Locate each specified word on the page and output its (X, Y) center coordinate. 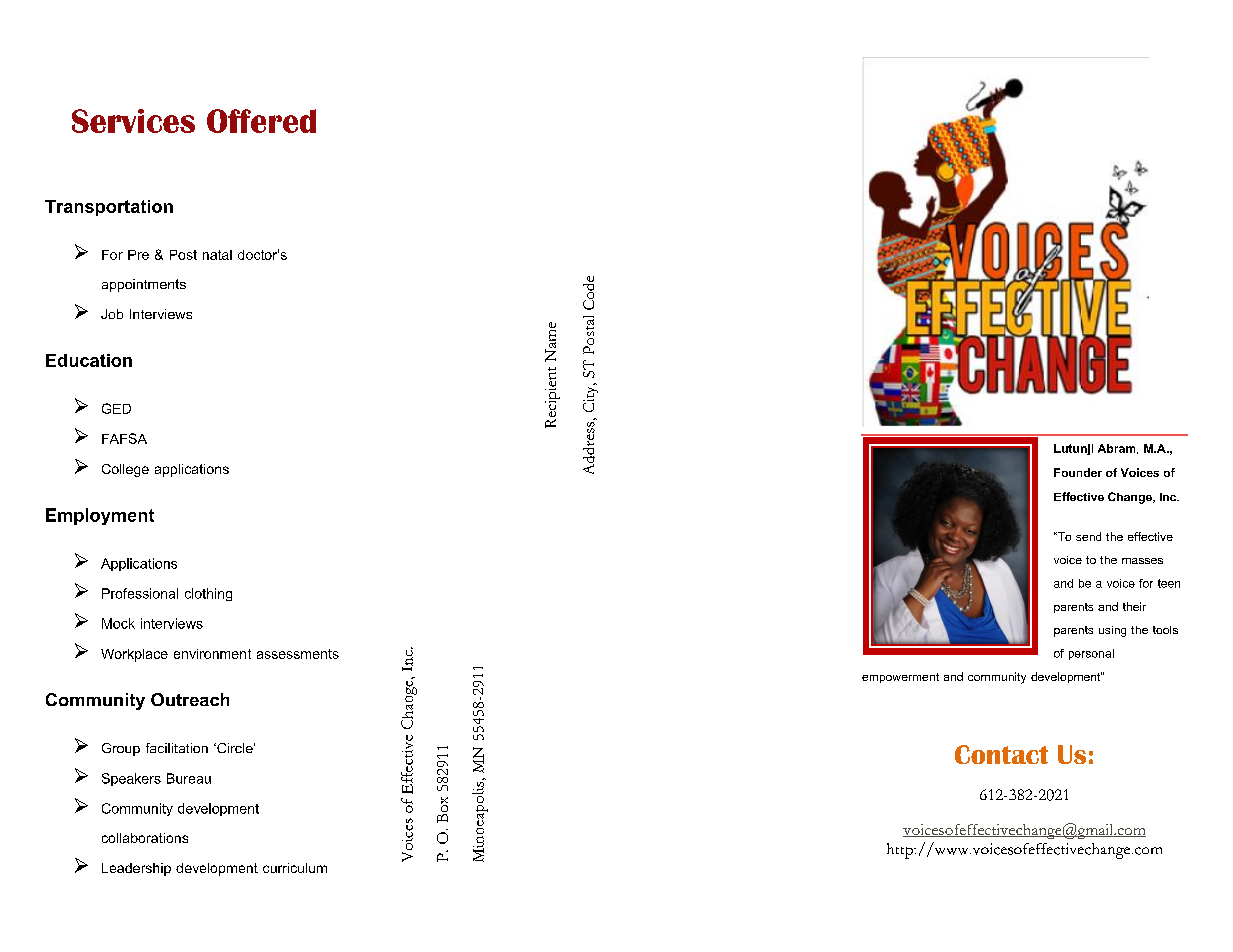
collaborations (145, 838)
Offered (261, 121)
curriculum (295, 868)
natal (217, 255)
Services (133, 121)
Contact (1001, 754)
